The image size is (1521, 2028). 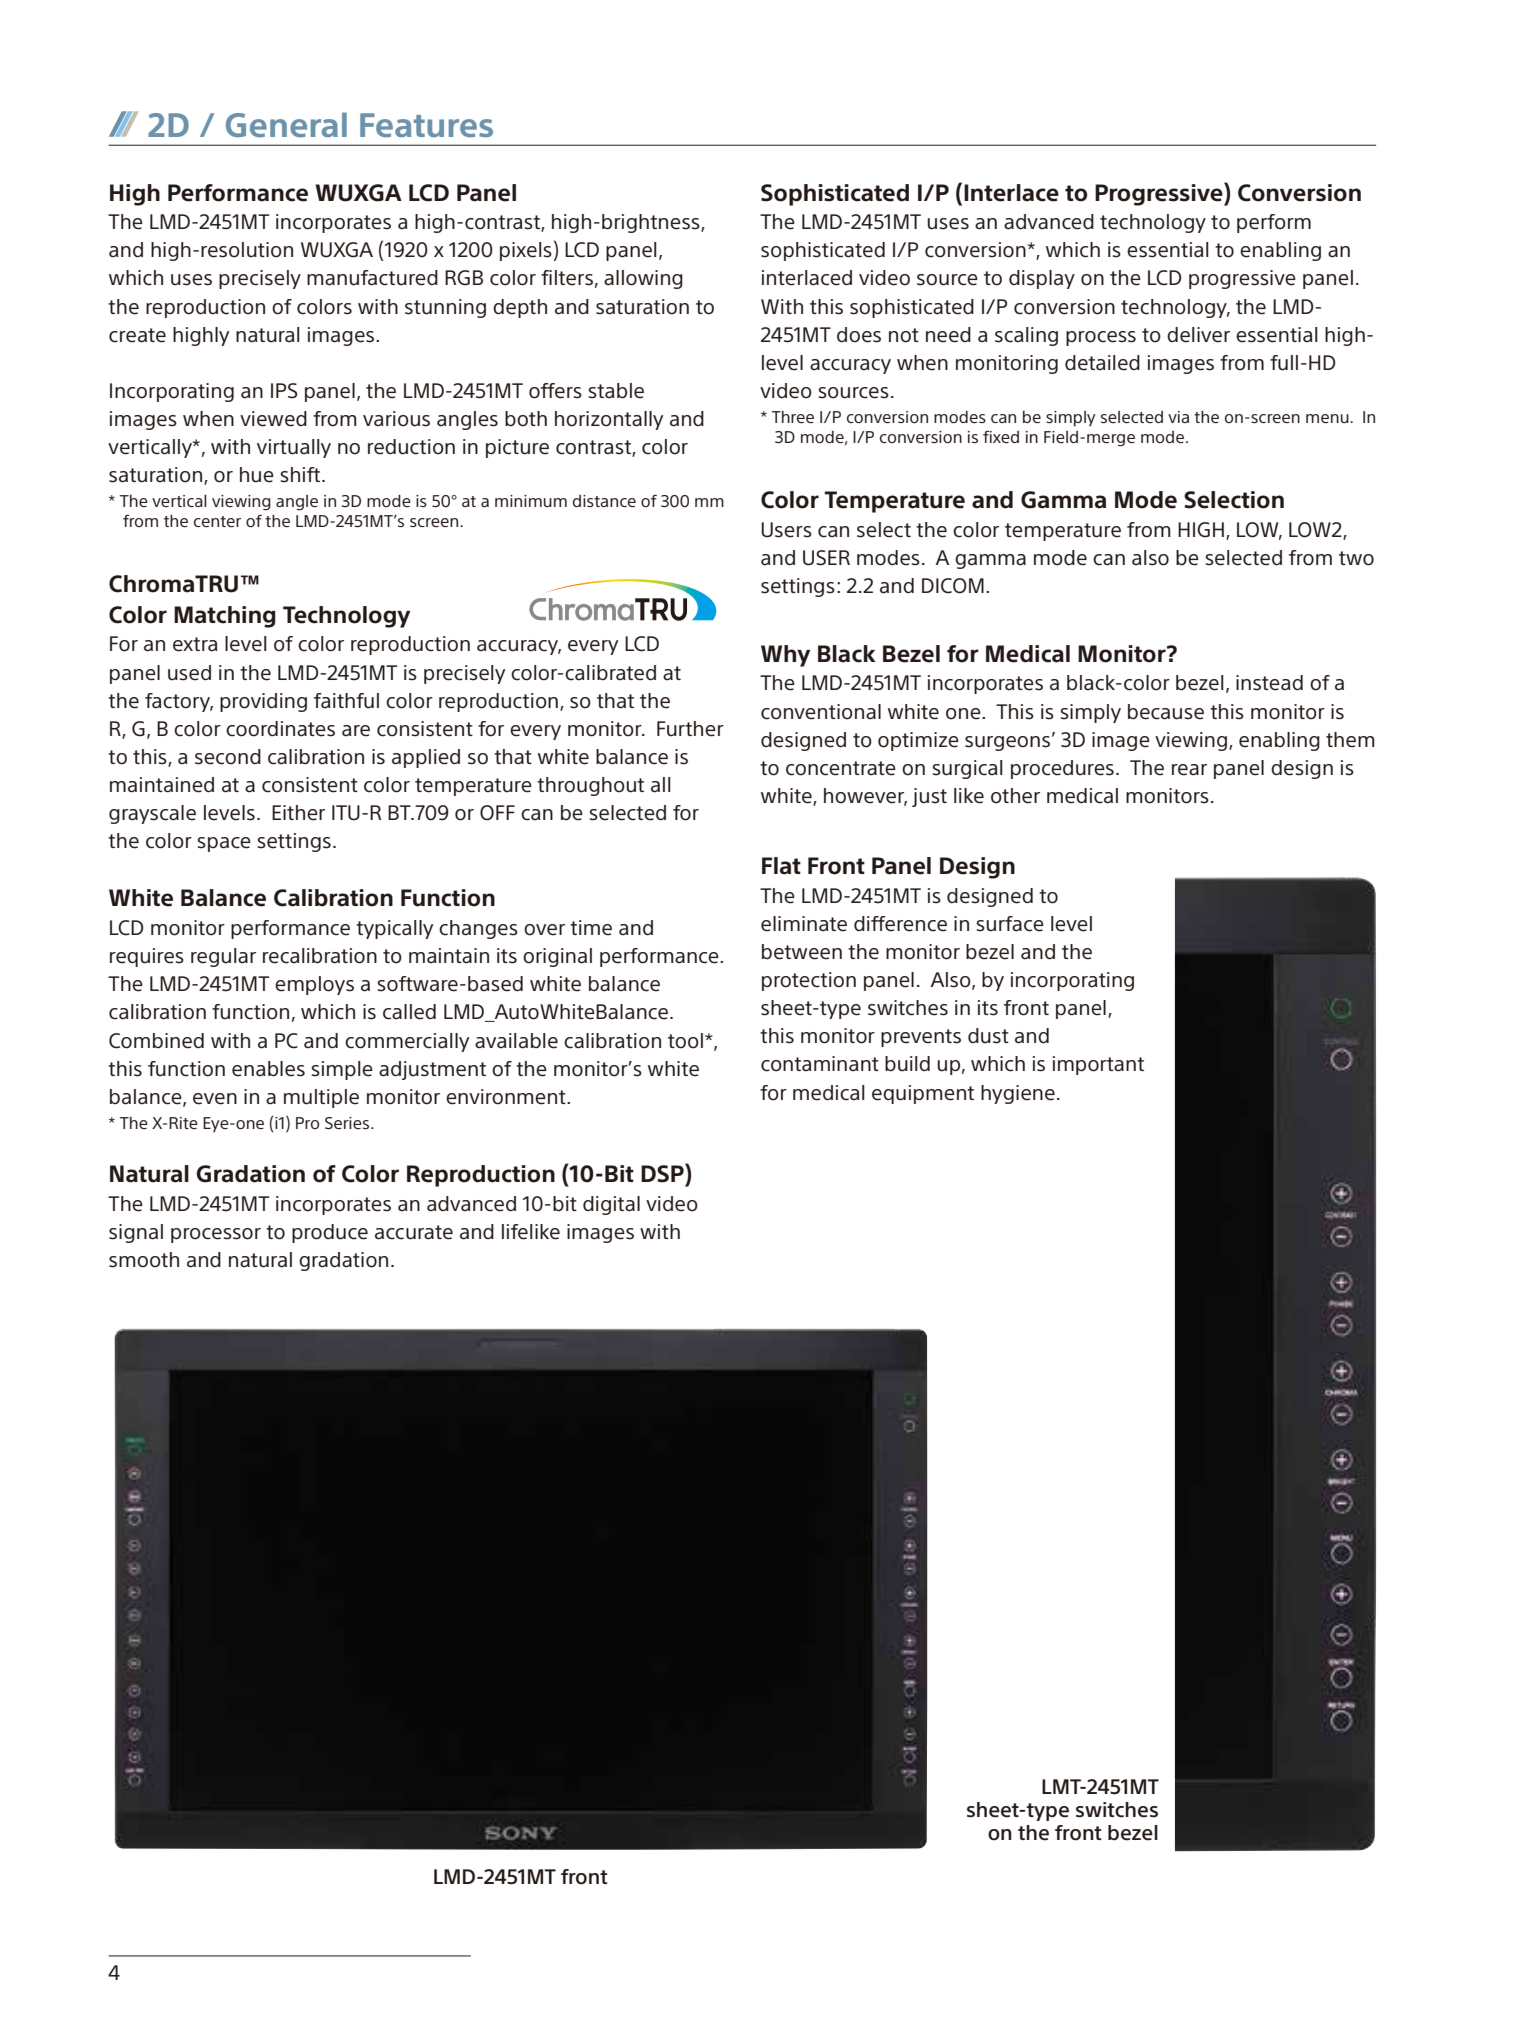 I want to click on produce, so click(x=330, y=1233).
